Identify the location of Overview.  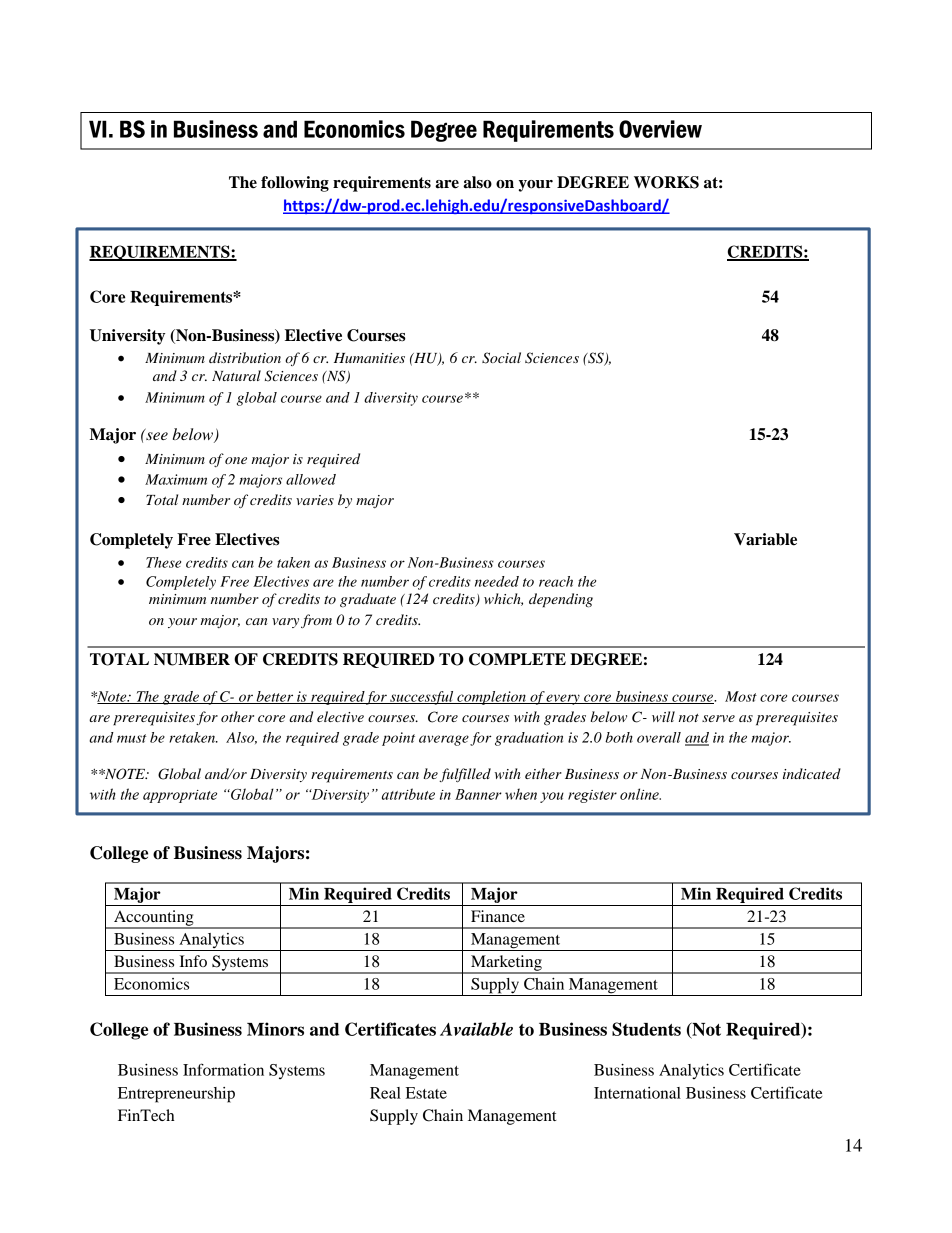
(660, 129).
